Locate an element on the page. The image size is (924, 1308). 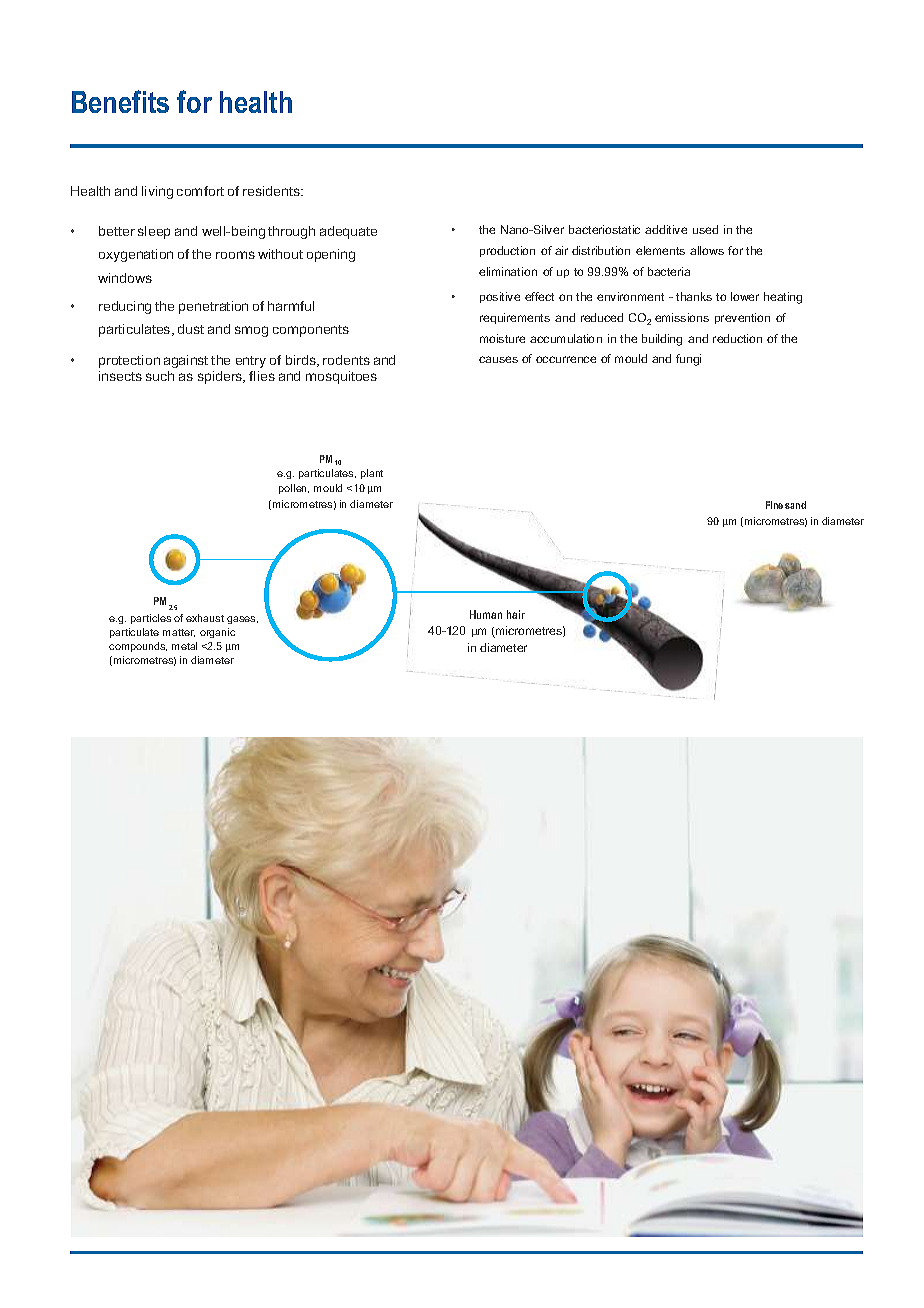
residents is located at coordinates (272, 191).
